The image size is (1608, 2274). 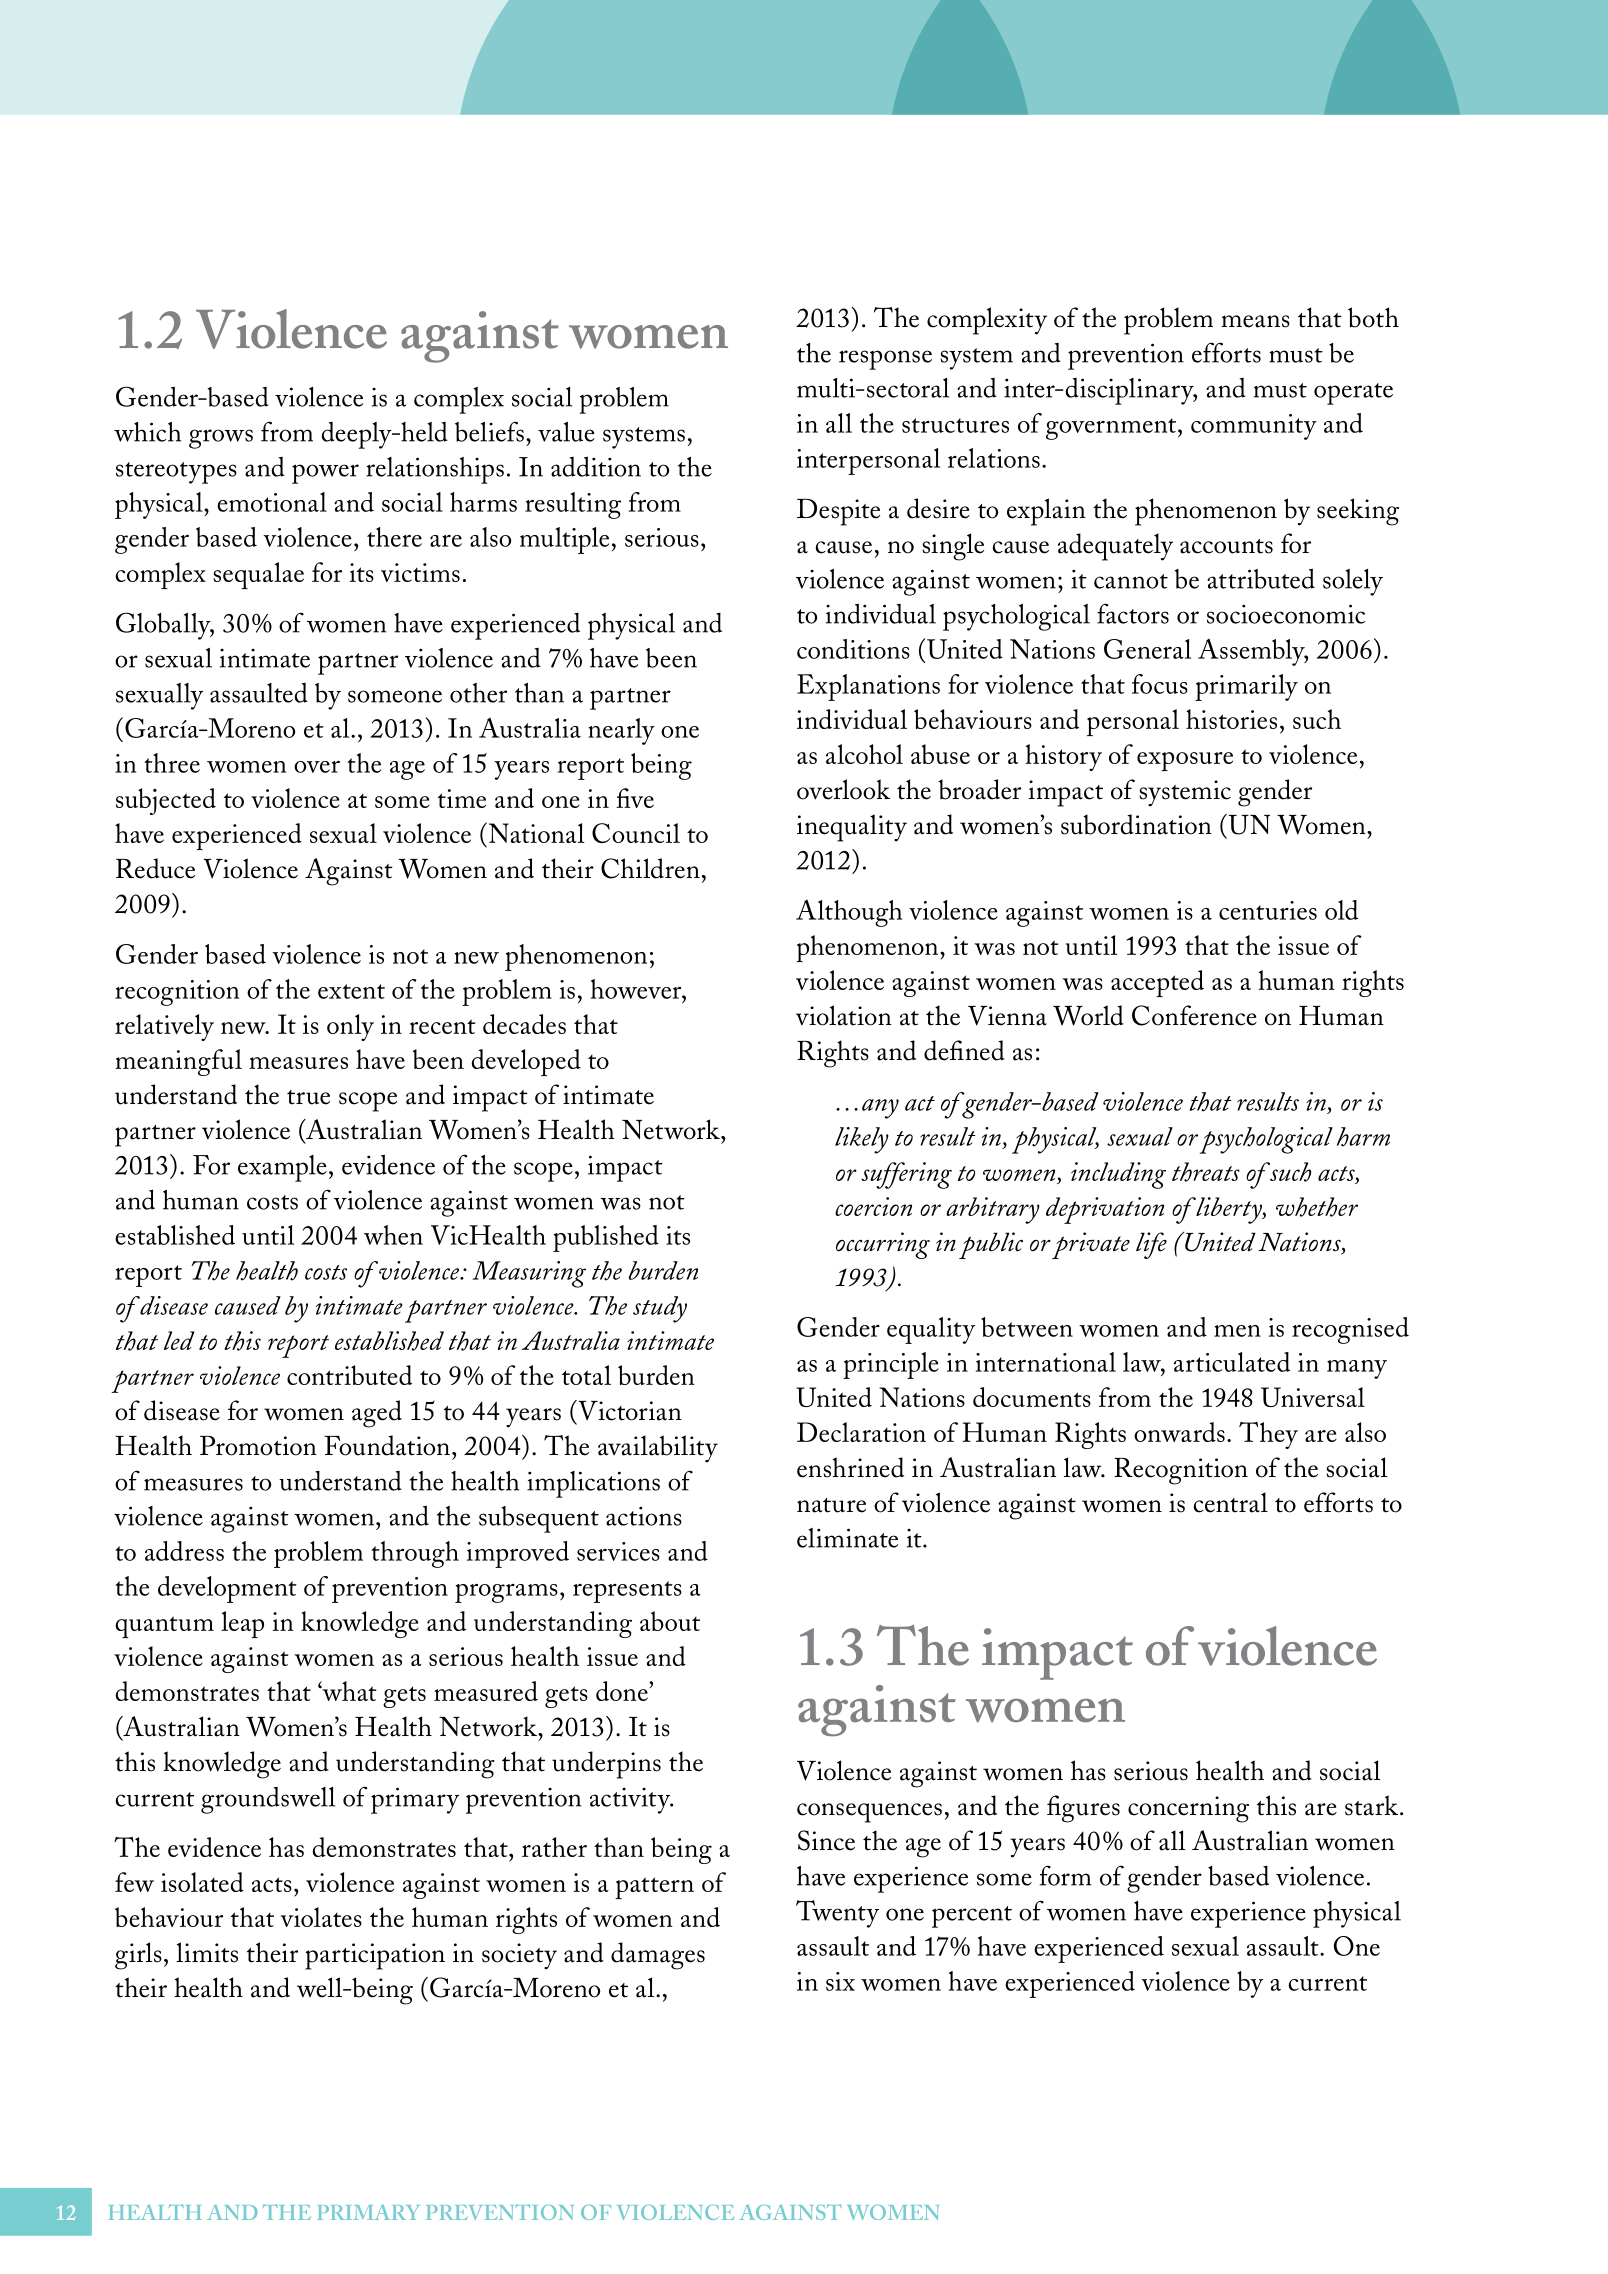 I want to click on likely, so click(x=862, y=1140).
